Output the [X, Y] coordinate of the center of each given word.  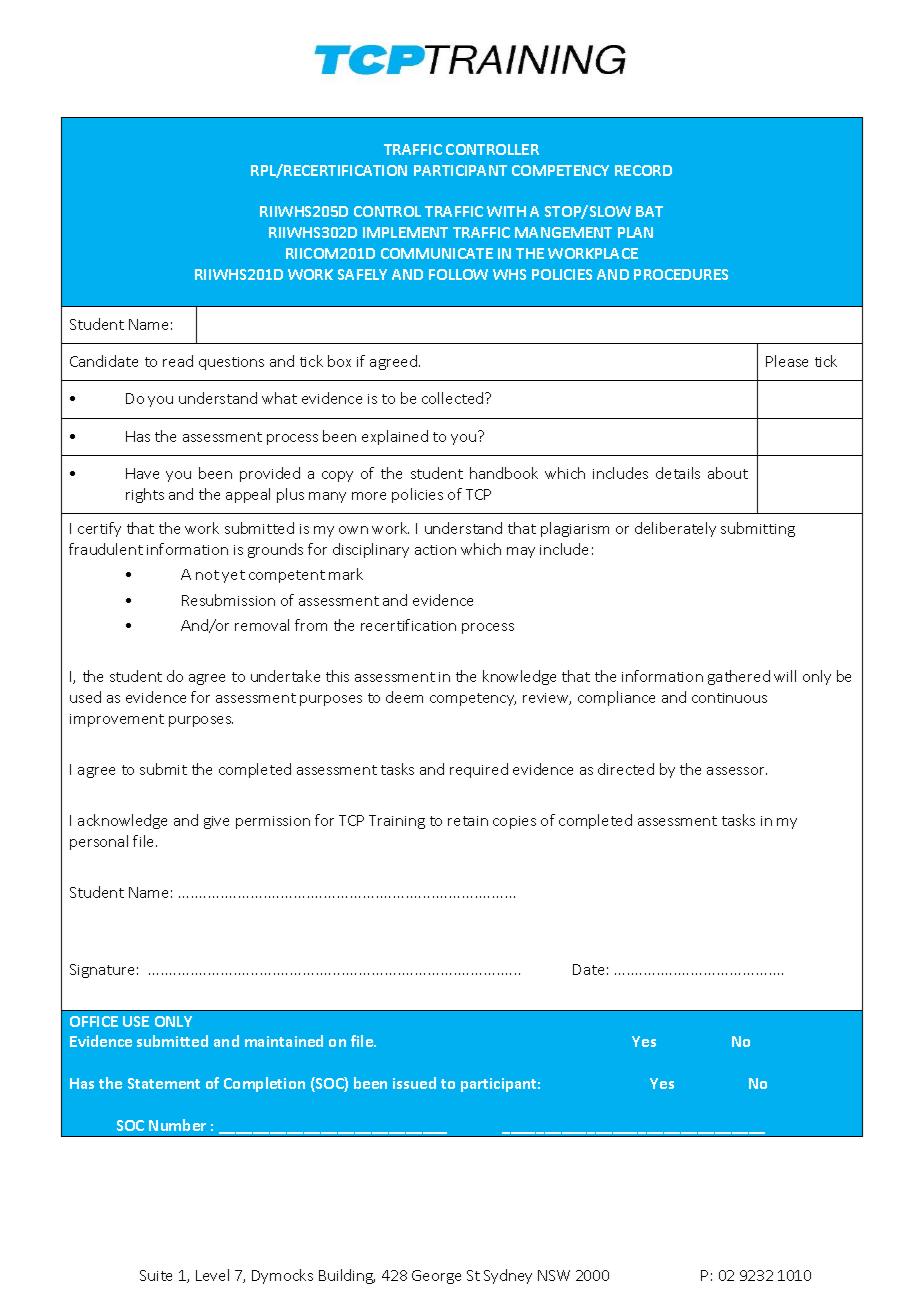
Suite [156, 1275]
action [435, 550]
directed [626, 769]
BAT [649, 211]
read [178, 361]
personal [99, 842]
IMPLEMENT [405, 232]
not [207, 575]
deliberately [675, 529]
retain [468, 821]
